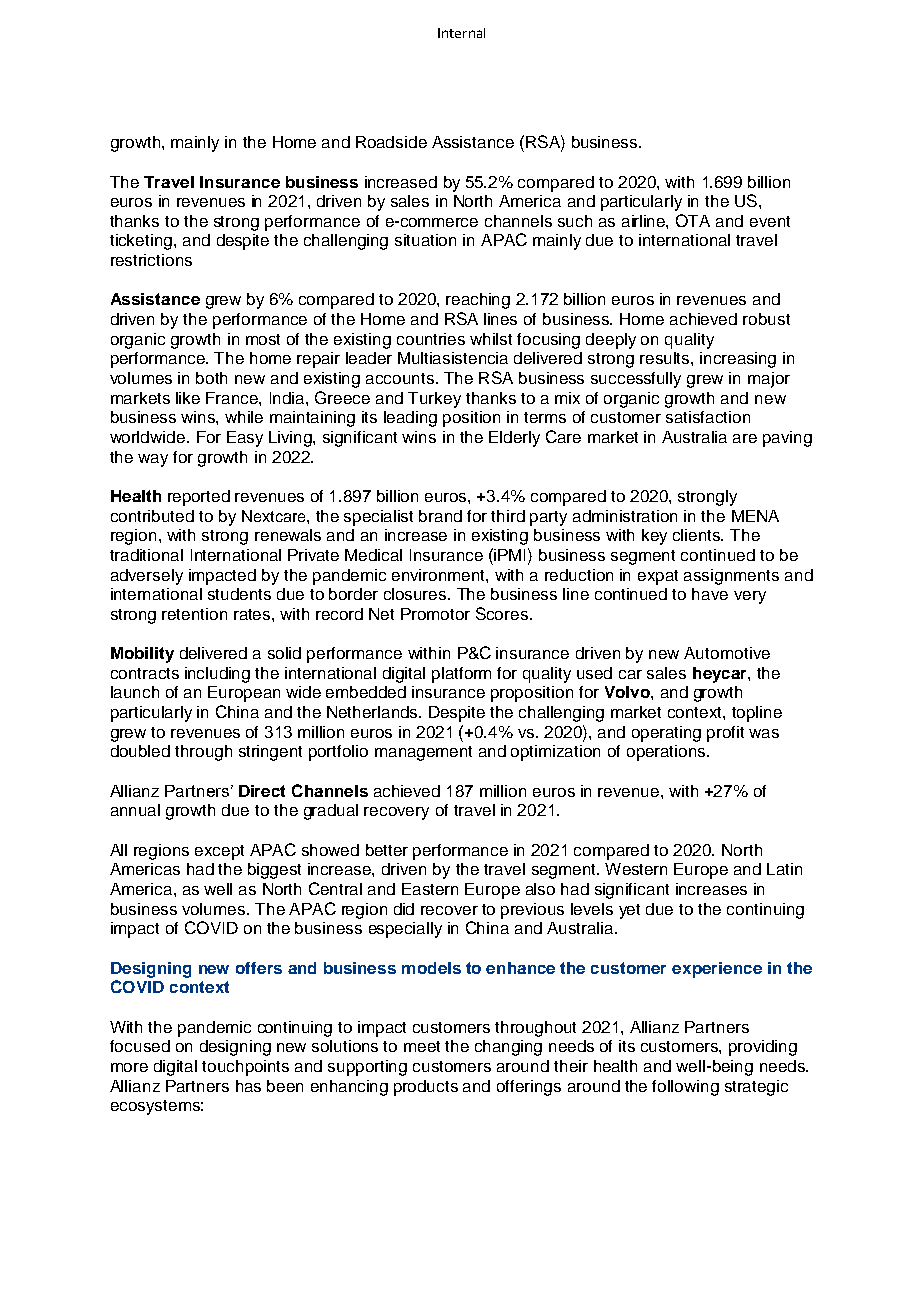 The image size is (924, 1308). Describe the element at coordinates (245, 1068) in the screenshot. I see `touchpoints` at that location.
